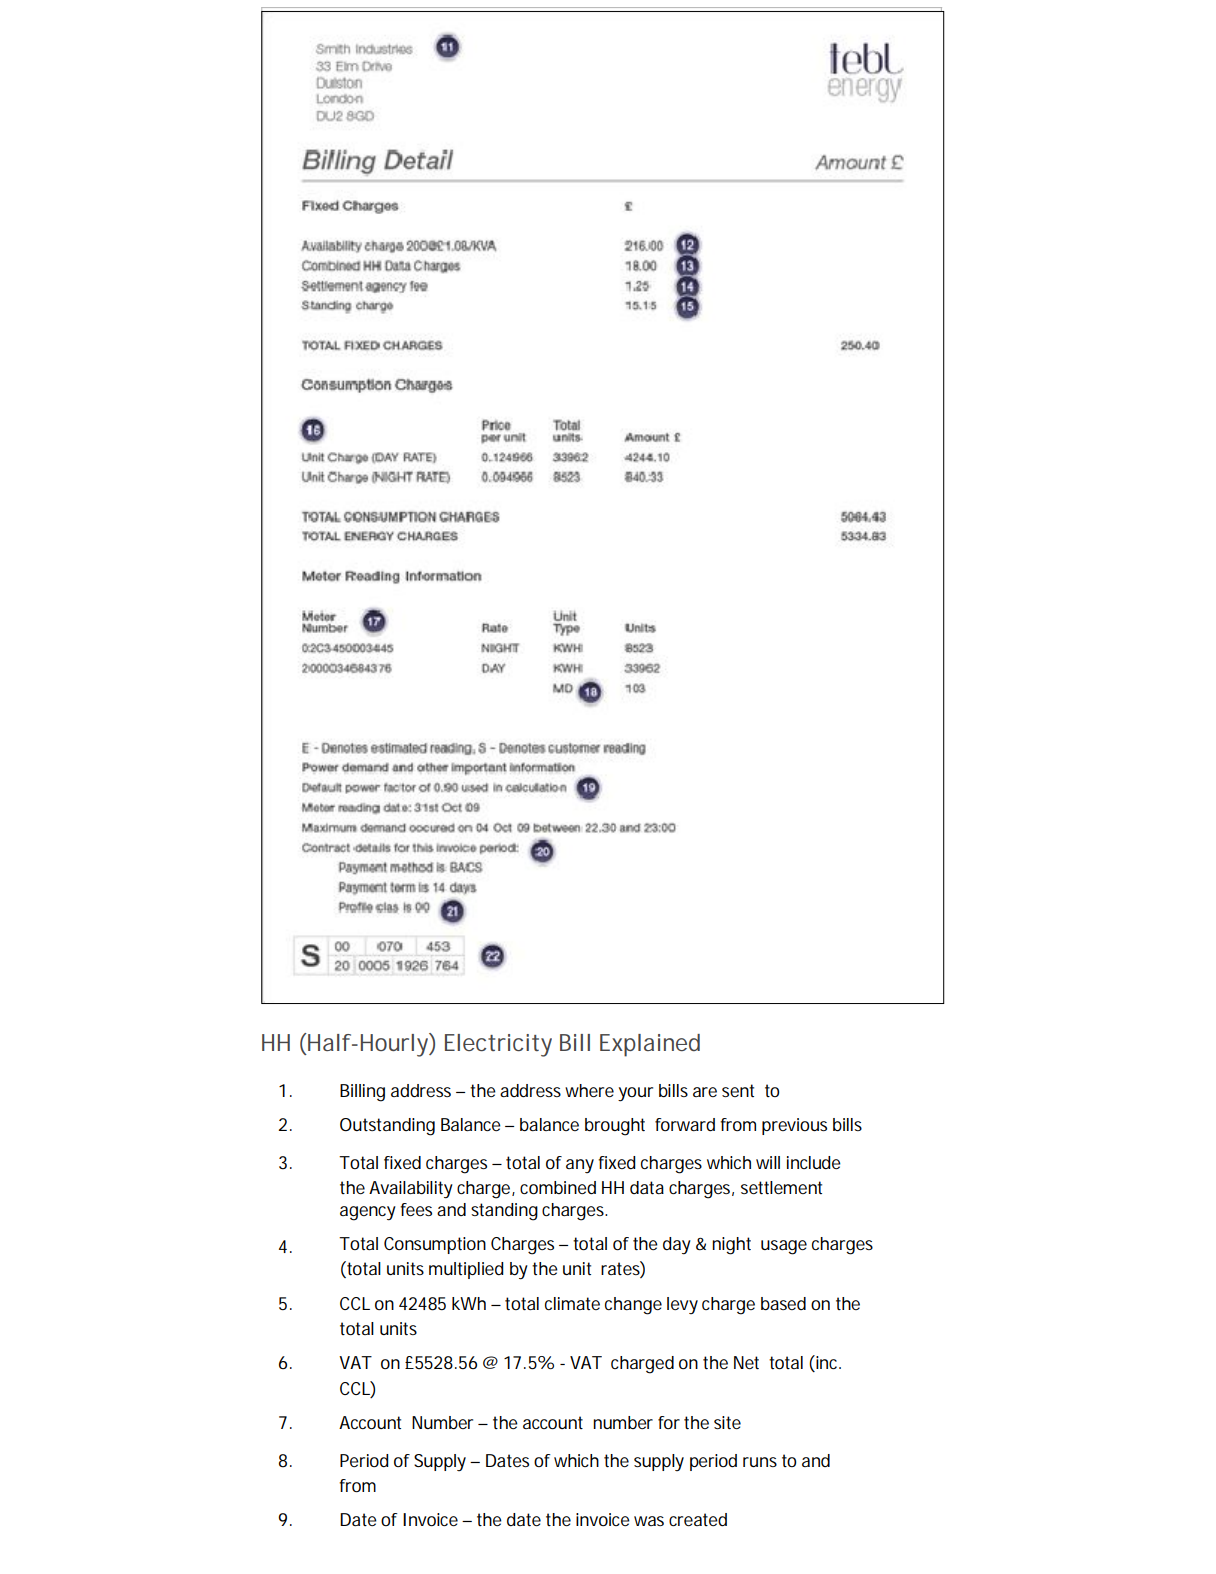  What do you see at coordinates (698, 1519) in the screenshot?
I see `created` at bounding box center [698, 1519].
